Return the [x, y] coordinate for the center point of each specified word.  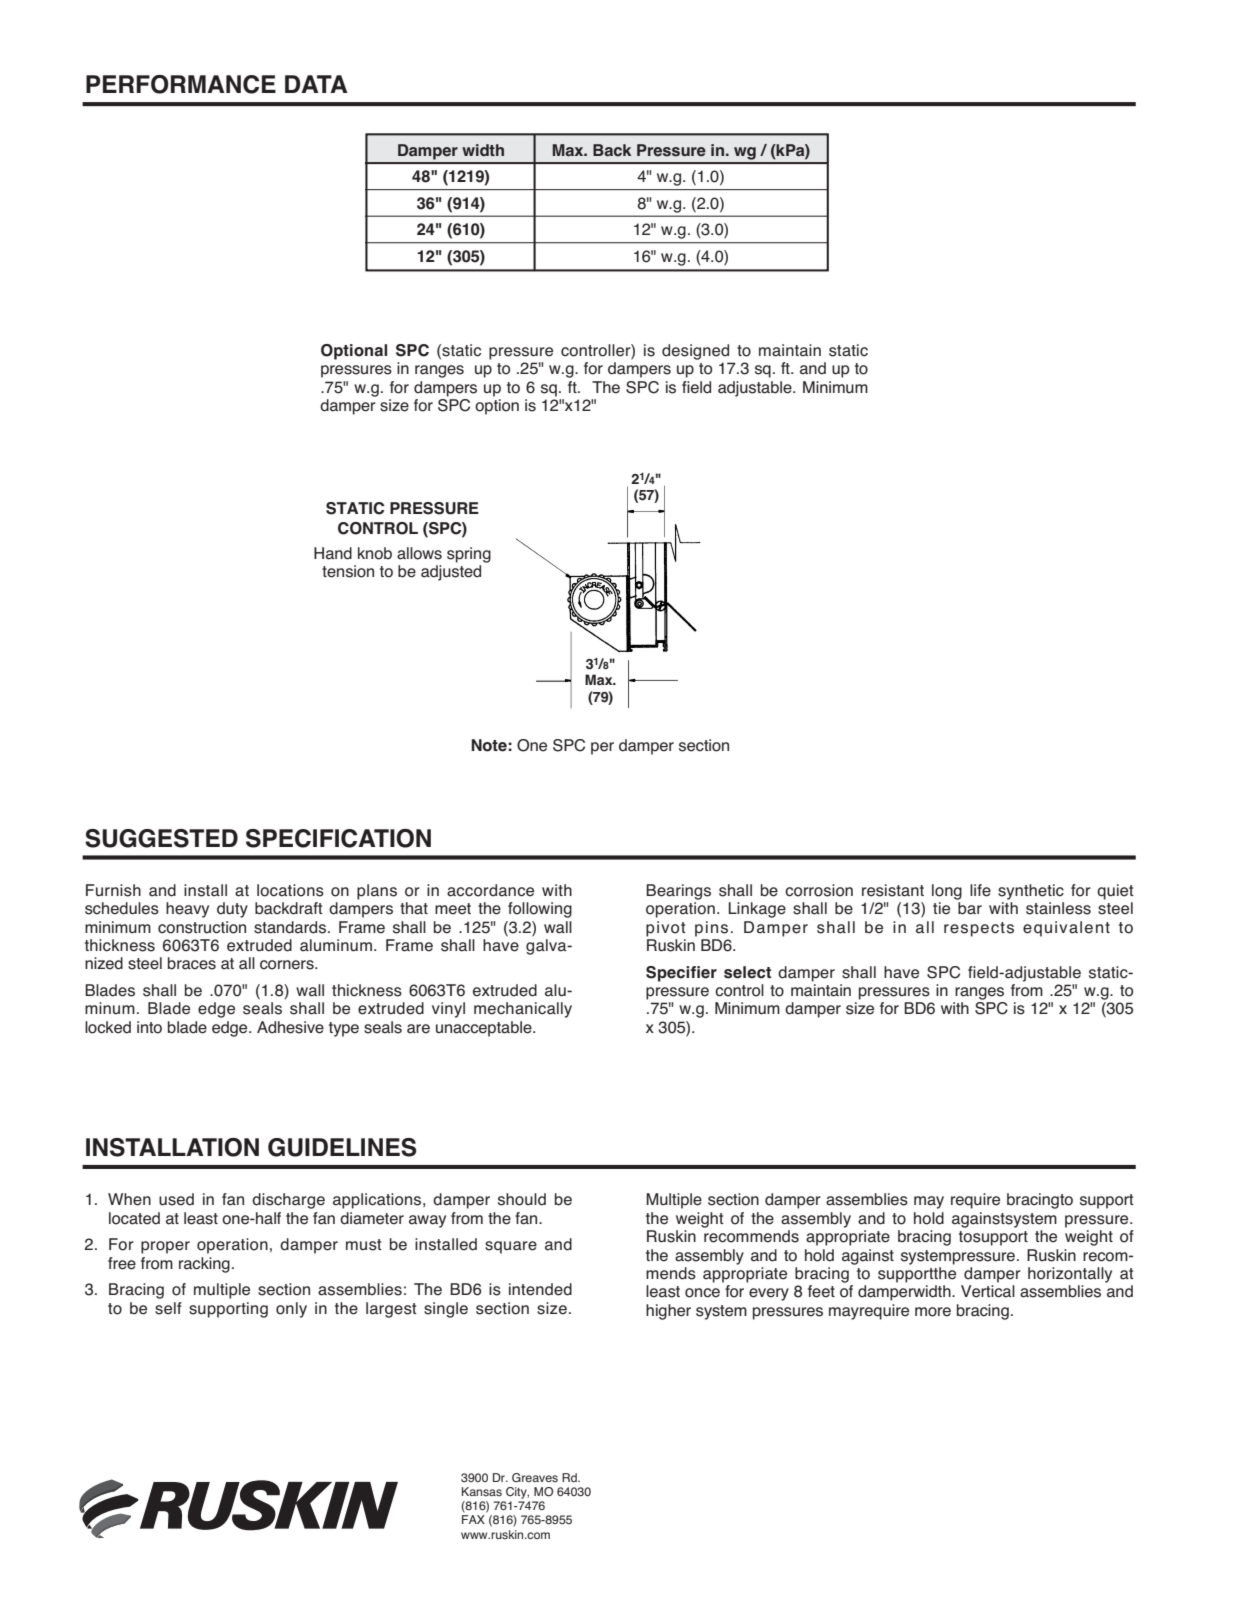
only [291, 1310]
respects [979, 929]
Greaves [535, 1478]
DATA [316, 84]
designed [695, 352]
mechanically [523, 1010]
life [980, 890]
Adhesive [290, 1027]
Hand [333, 553]
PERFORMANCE [181, 84]
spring [469, 555]
